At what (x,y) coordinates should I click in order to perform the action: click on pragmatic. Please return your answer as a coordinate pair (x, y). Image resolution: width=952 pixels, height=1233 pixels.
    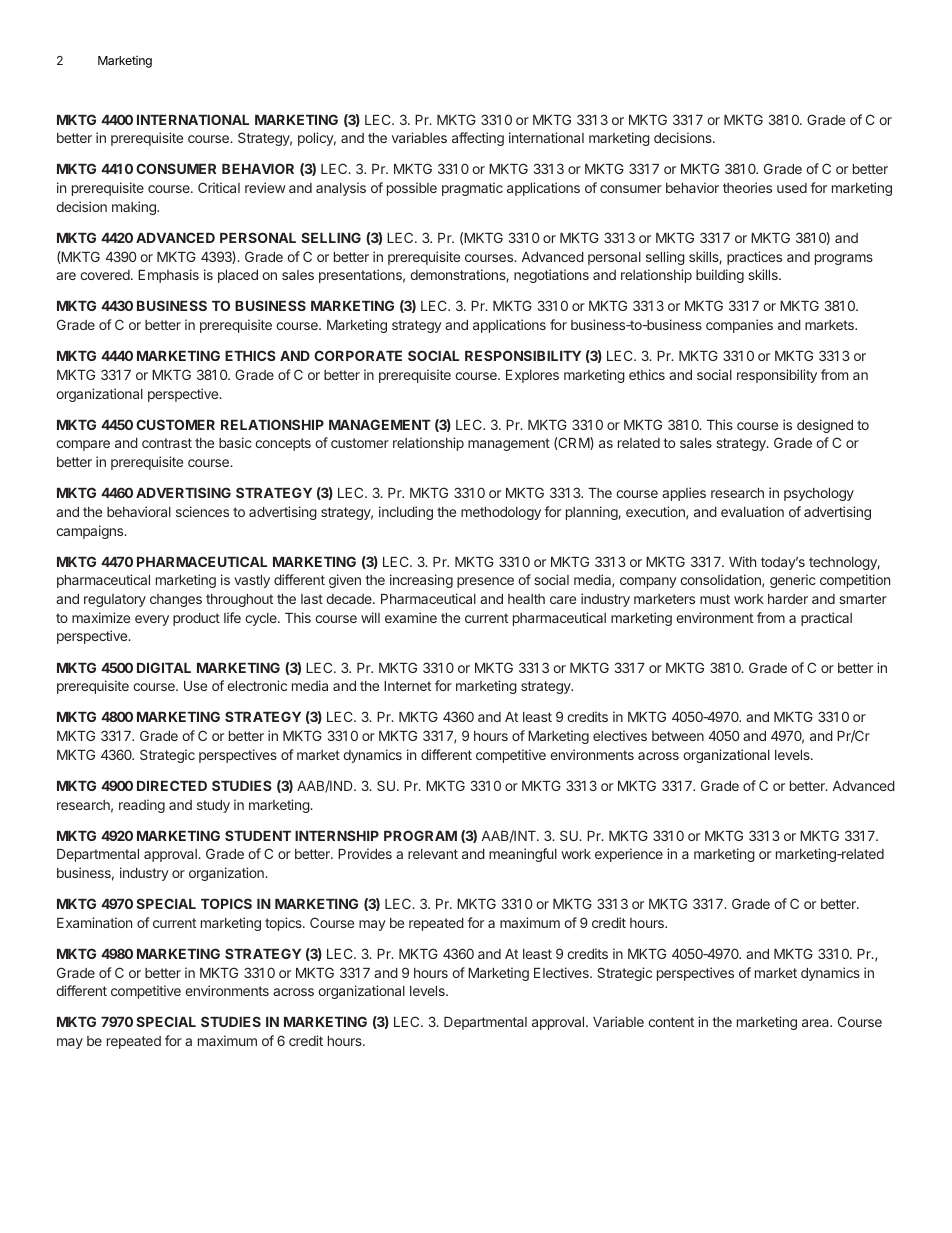
    Looking at the image, I should click on (472, 189).
